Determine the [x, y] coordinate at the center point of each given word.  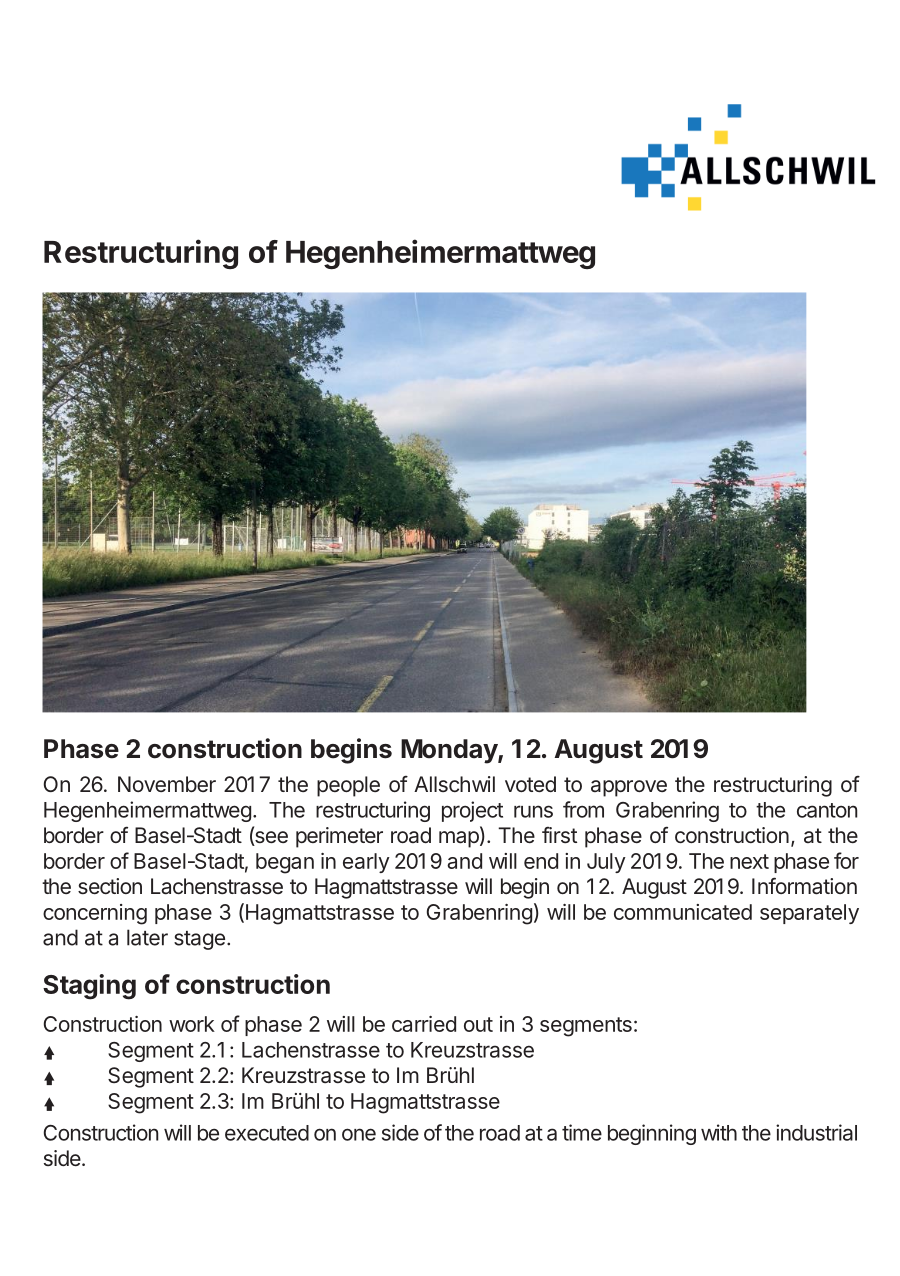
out [478, 1024]
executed [267, 1133]
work [192, 1024]
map [460, 839]
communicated [683, 912]
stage [199, 940]
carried [424, 1024]
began [285, 863]
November [167, 784]
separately [809, 914]
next [749, 861]
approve [629, 788]
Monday [450, 751]
